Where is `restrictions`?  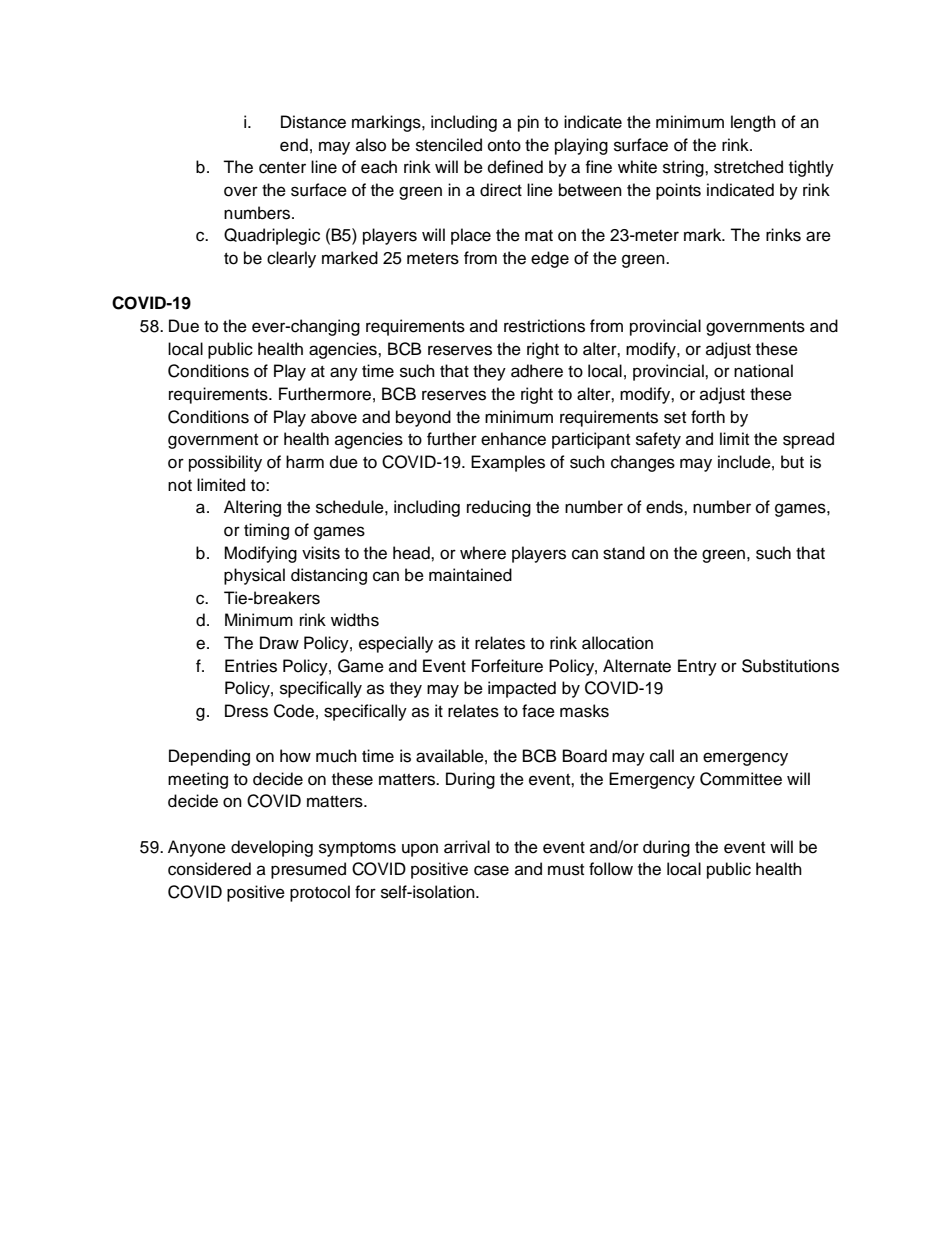 restrictions is located at coordinates (544, 326).
